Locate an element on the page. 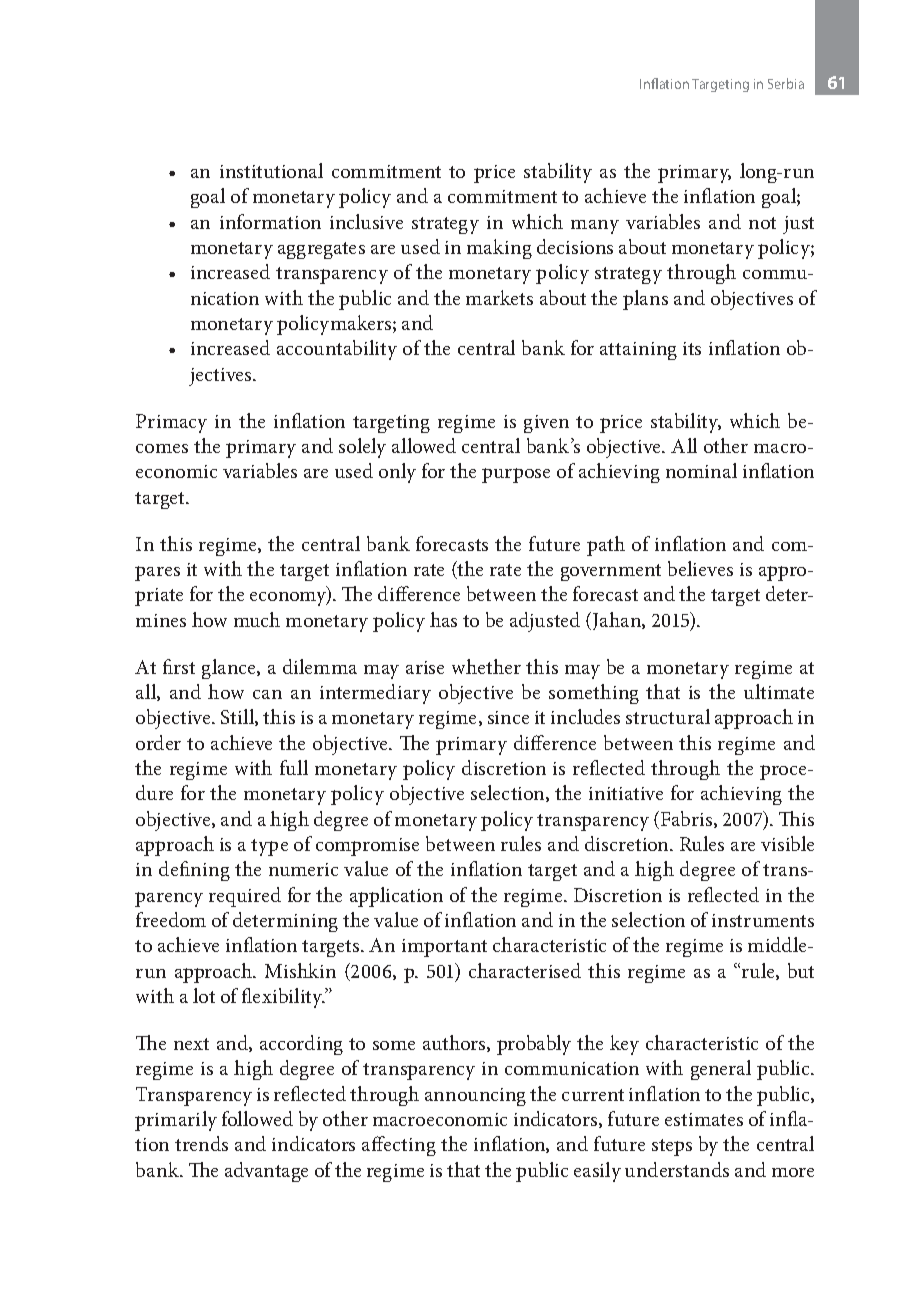 The image size is (924, 1305). accountability is located at coordinates (337, 350).
